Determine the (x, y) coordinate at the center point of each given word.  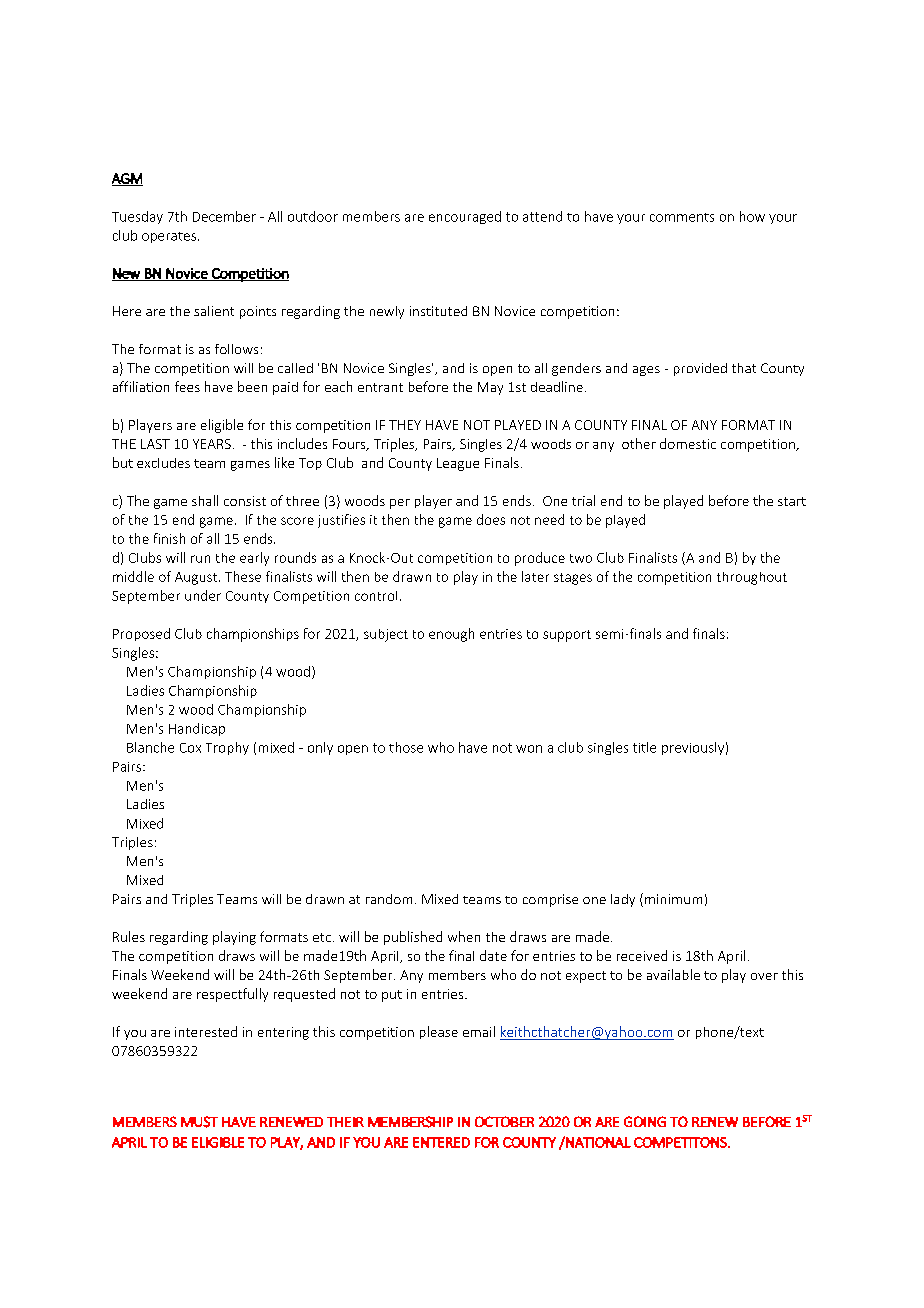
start (792, 501)
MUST (199, 1122)
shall (205, 500)
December (224, 216)
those (406, 747)
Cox (190, 748)
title (644, 747)
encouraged (465, 217)
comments (682, 217)
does (491, 519)
